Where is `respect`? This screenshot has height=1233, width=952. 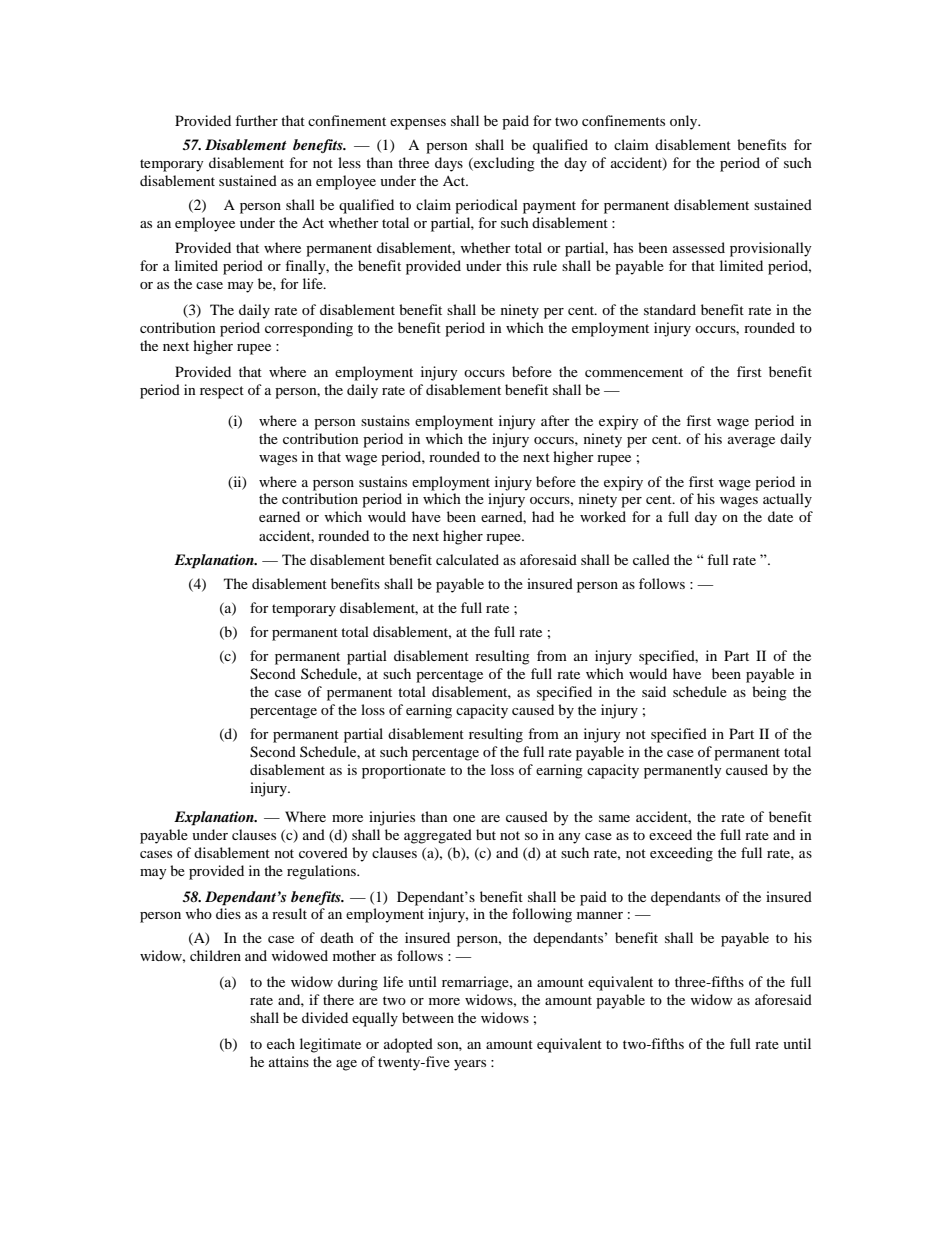 respect is located at coordinates (222, 392).
